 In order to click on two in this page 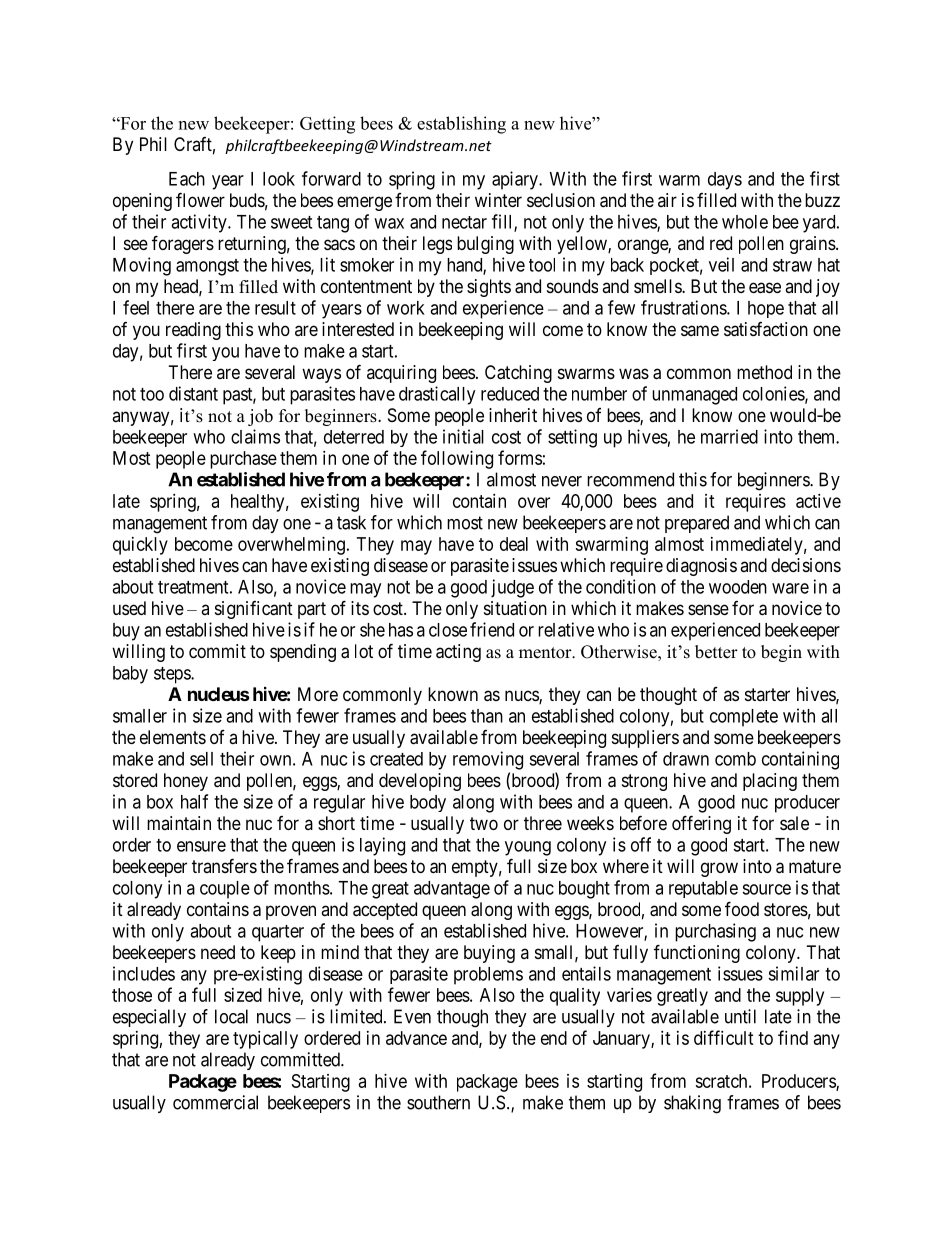, I will do `click(484, 823)`.
